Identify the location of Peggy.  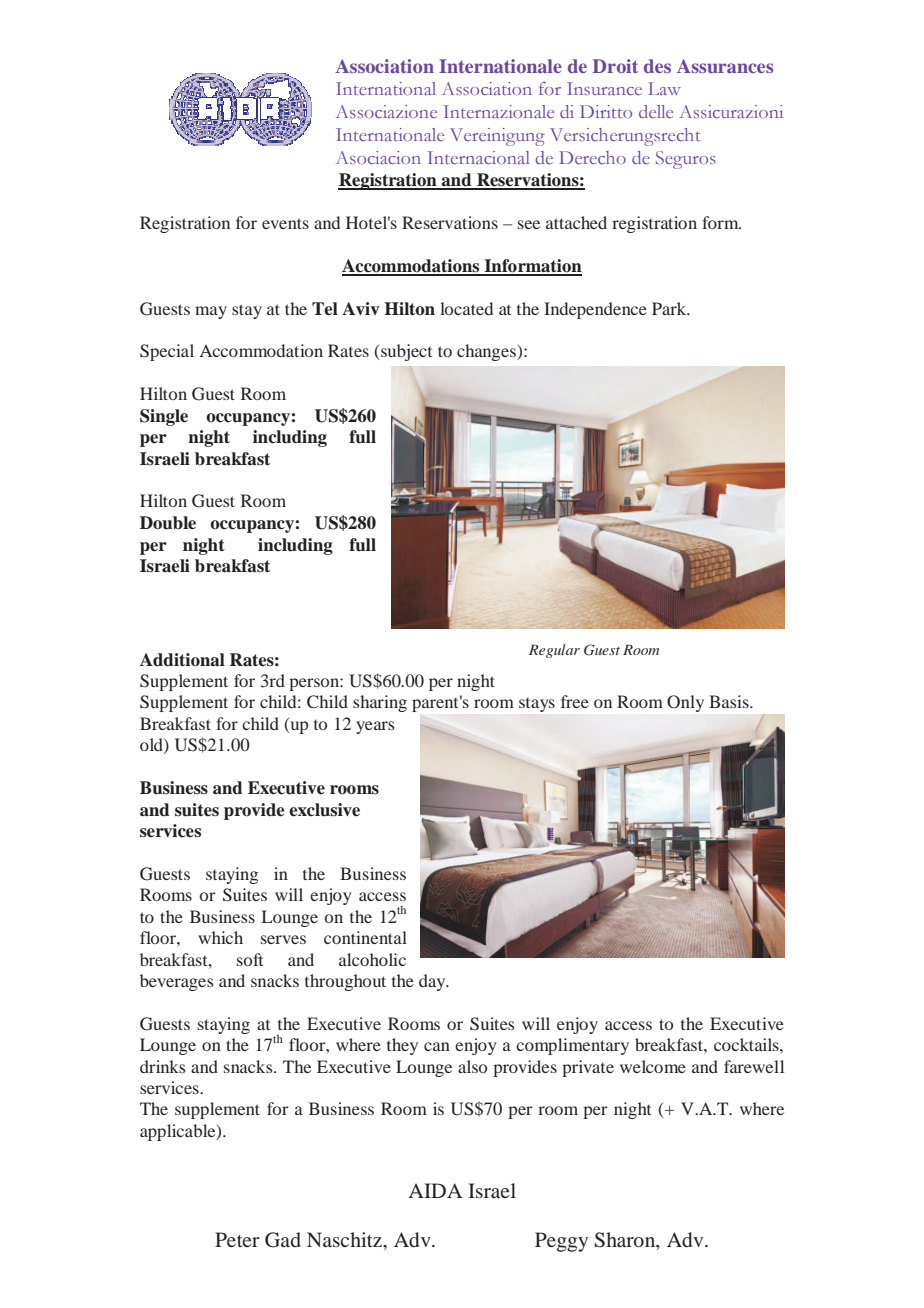
(561, 1242).
